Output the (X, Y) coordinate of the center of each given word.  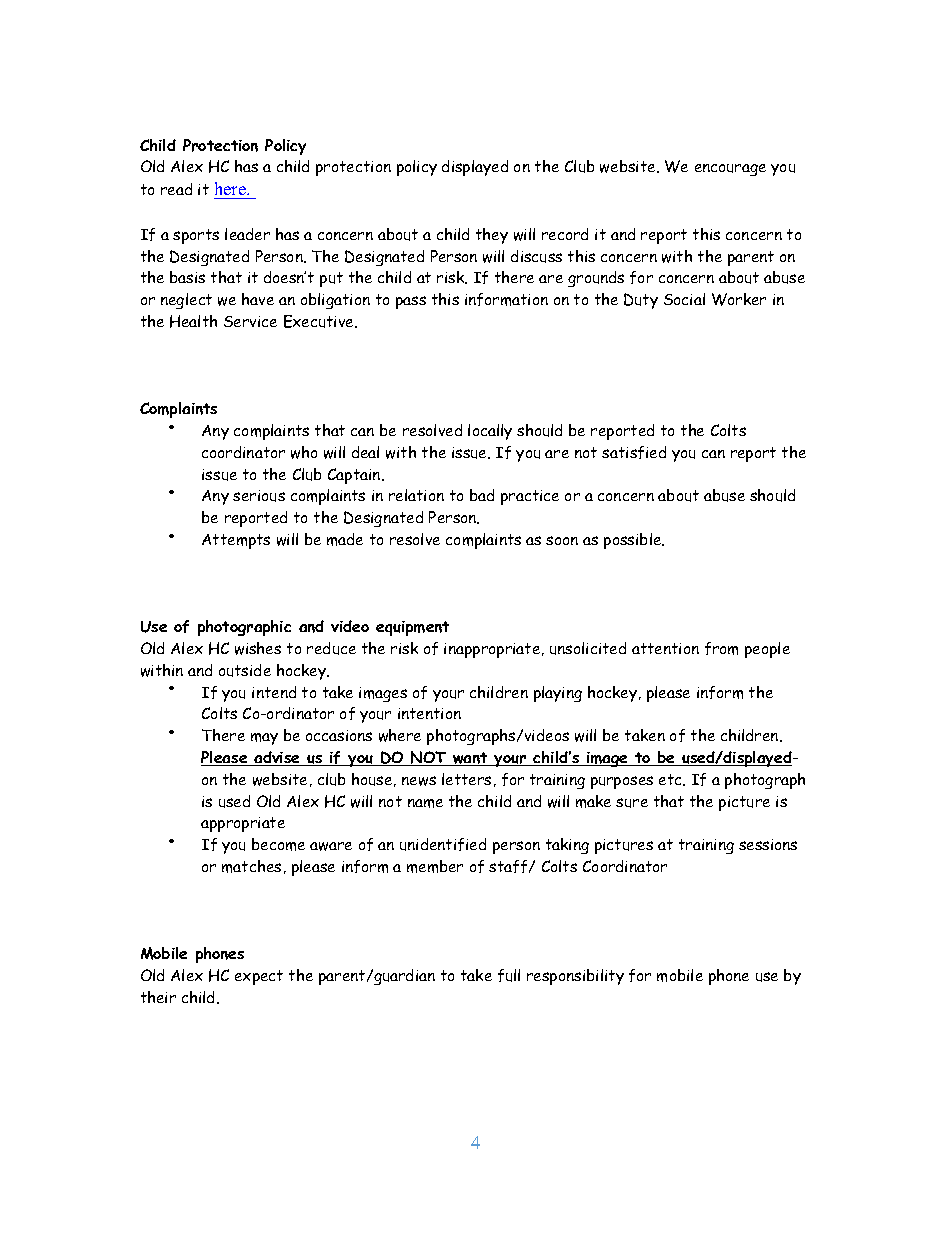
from (721, 648)
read (176, 189)
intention (429, 713)
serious (259, 496)
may (264, 739)
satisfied (634, 452)
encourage (730, 170)
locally (490, 432)
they (492, 236)
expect (259, 977)
